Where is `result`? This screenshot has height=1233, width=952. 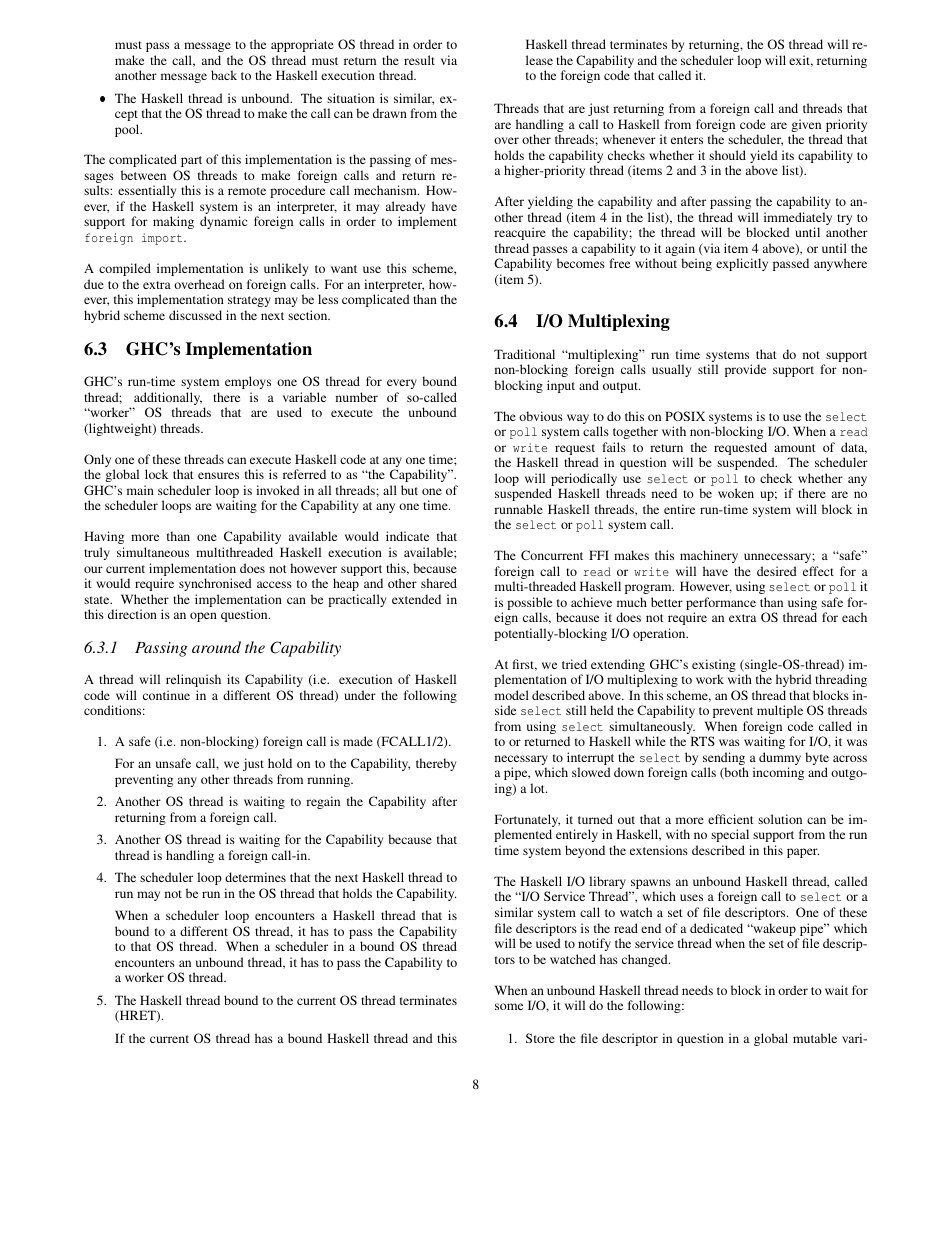
result is located at coordinates (419, 60).
